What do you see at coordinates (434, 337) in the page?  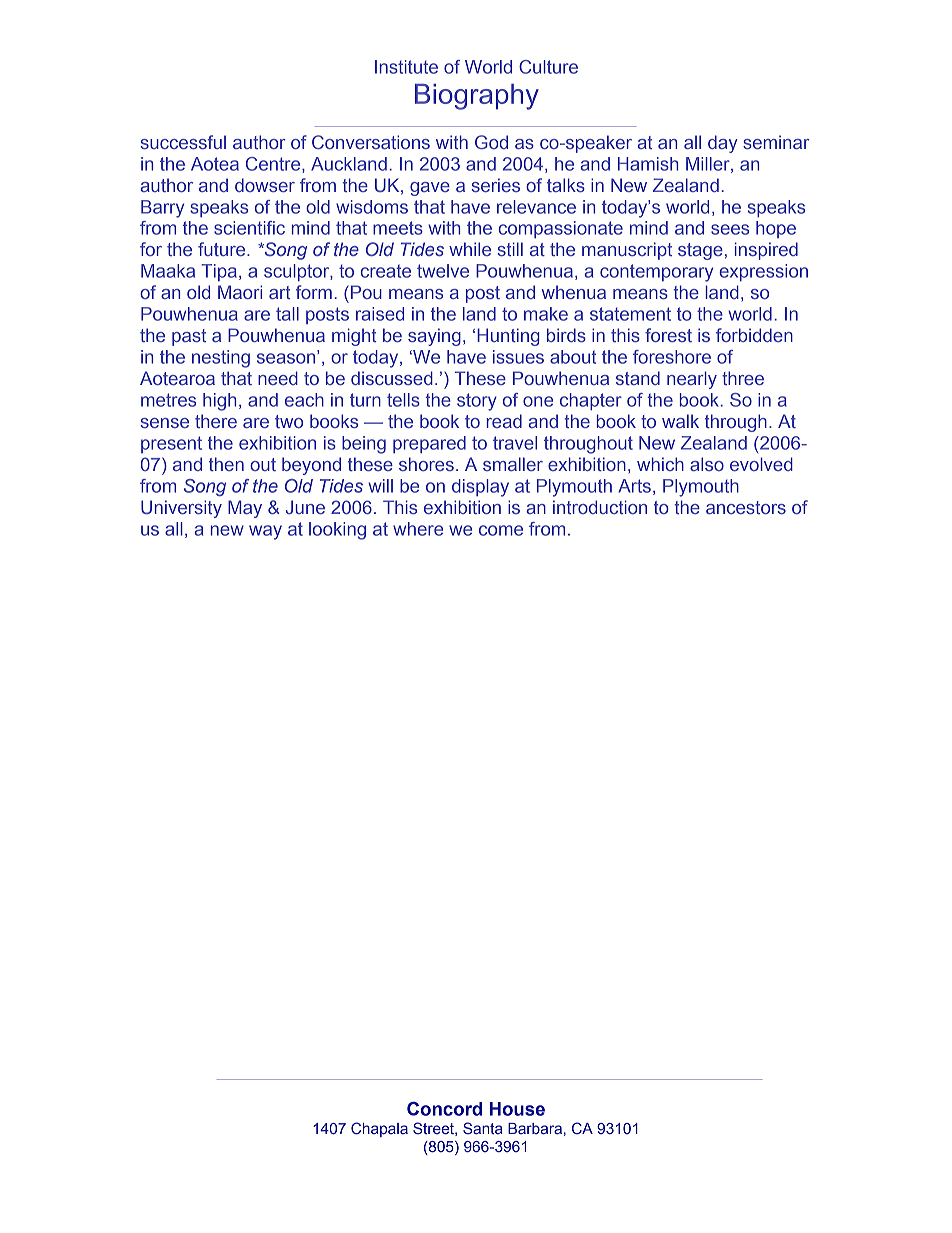 I see `saying` at bounding box center [434, 337].
